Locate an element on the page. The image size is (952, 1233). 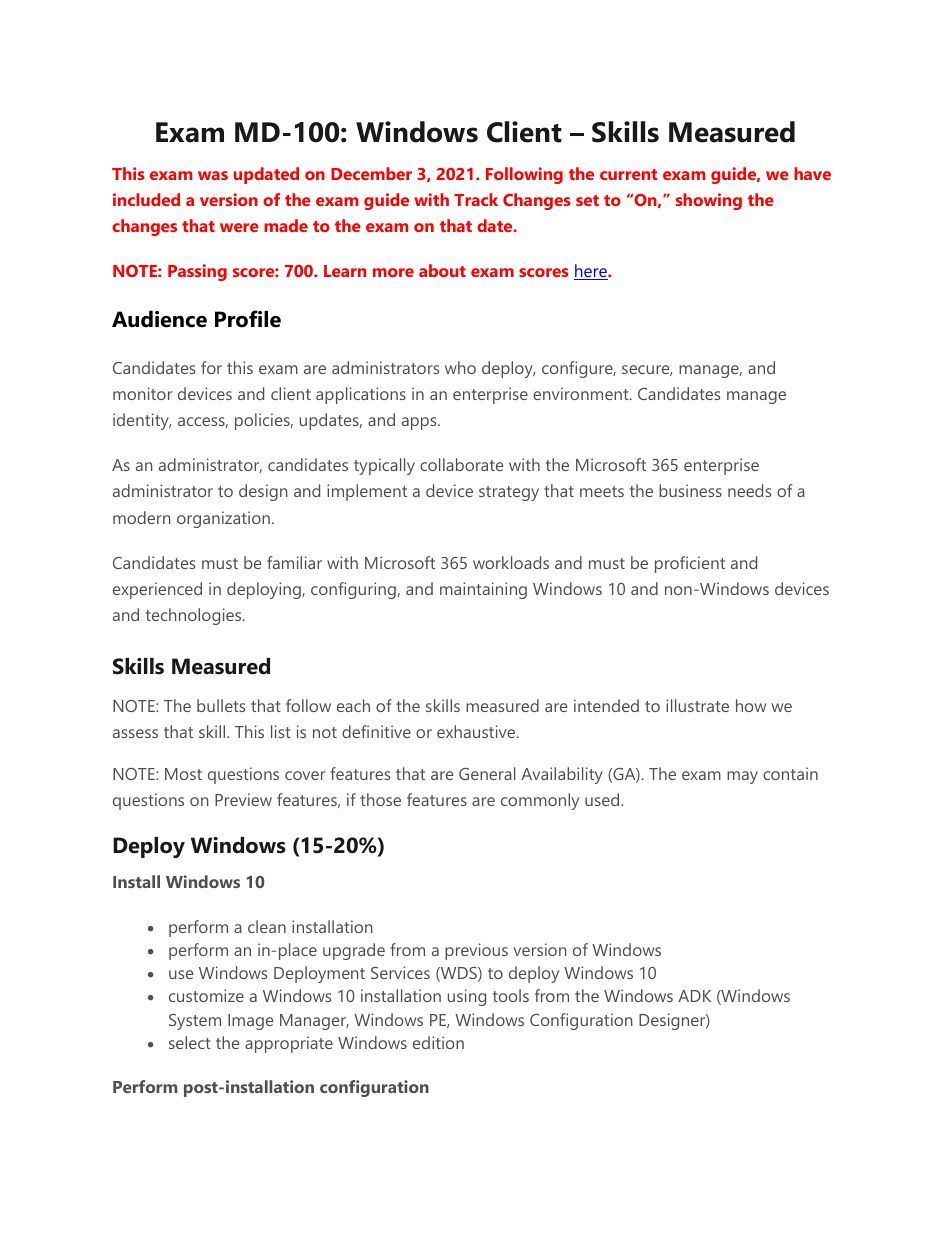
proficient is located at coordinates (690, 564).
